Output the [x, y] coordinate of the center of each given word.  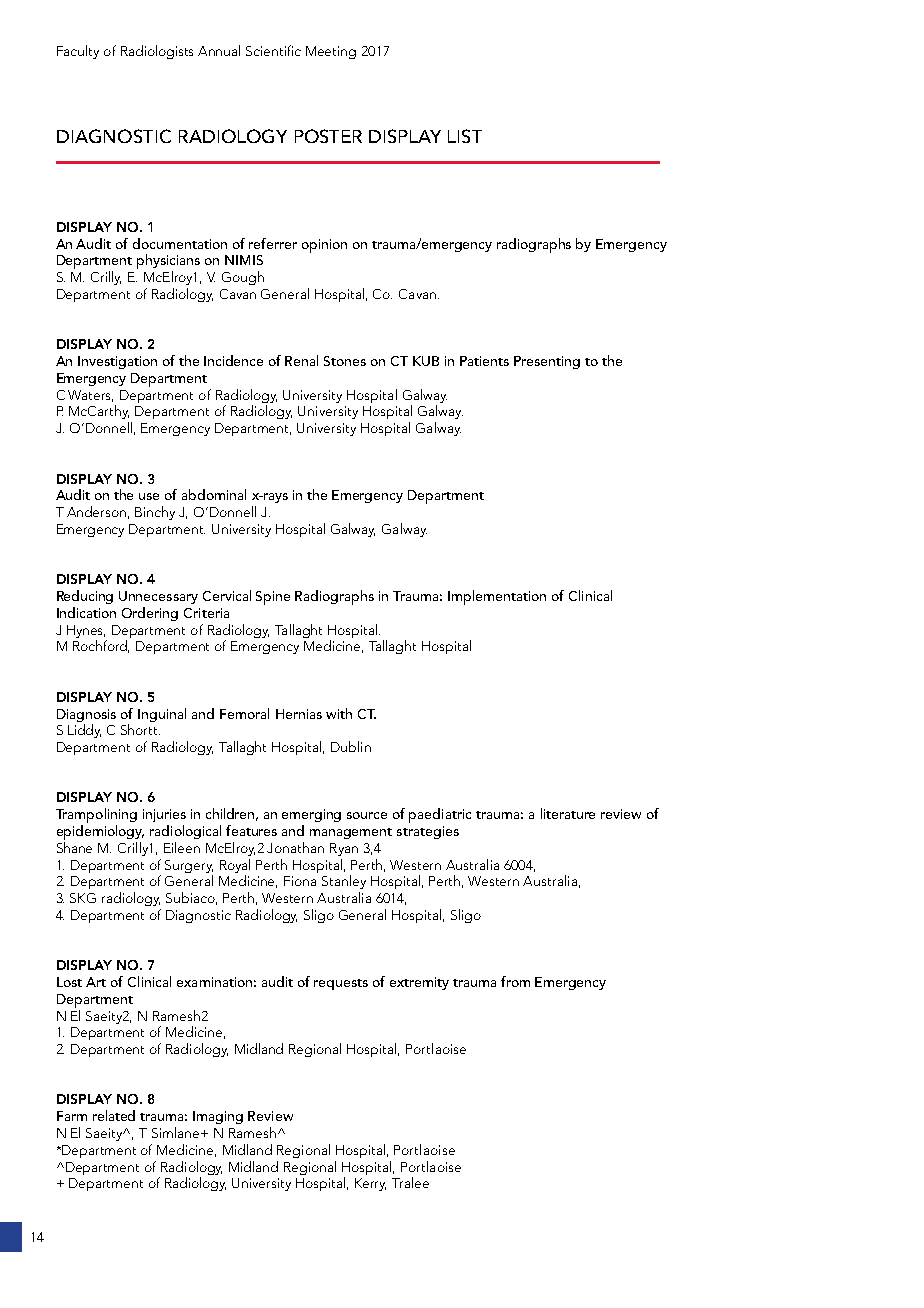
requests [341, 984]
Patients [484, 361]
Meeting [331, 52]
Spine [273, 598]
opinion [324, 246]
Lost [69, 982]
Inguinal [162, 715]
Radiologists [157, 52]
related [114, 1115]
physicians [168, 263]
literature [568, 813]
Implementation [497, 597]
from [515, 981]
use [149, 496]
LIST [465, 136]
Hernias [299, 714]
